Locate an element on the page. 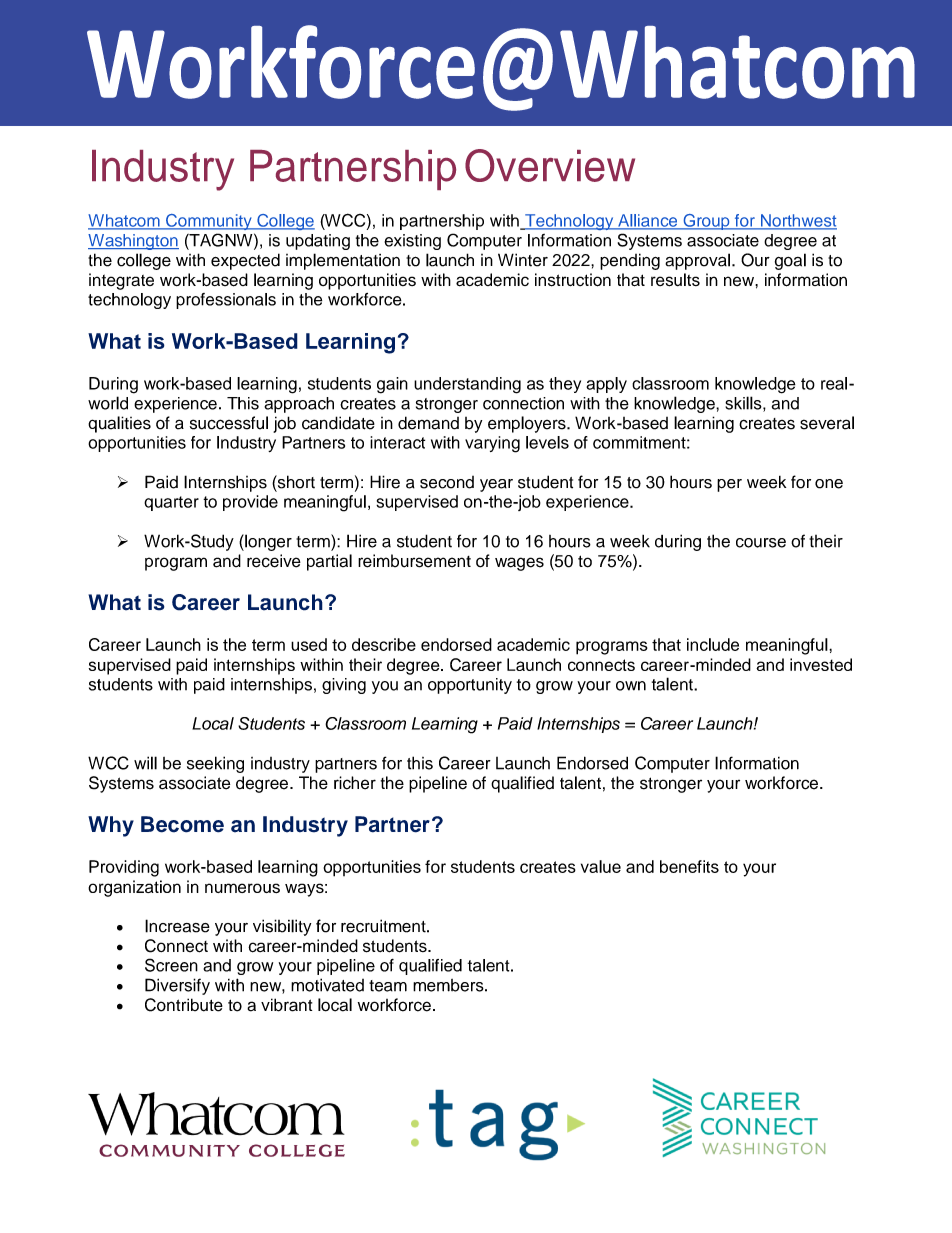  Community is located at coordinates (209, 222).
